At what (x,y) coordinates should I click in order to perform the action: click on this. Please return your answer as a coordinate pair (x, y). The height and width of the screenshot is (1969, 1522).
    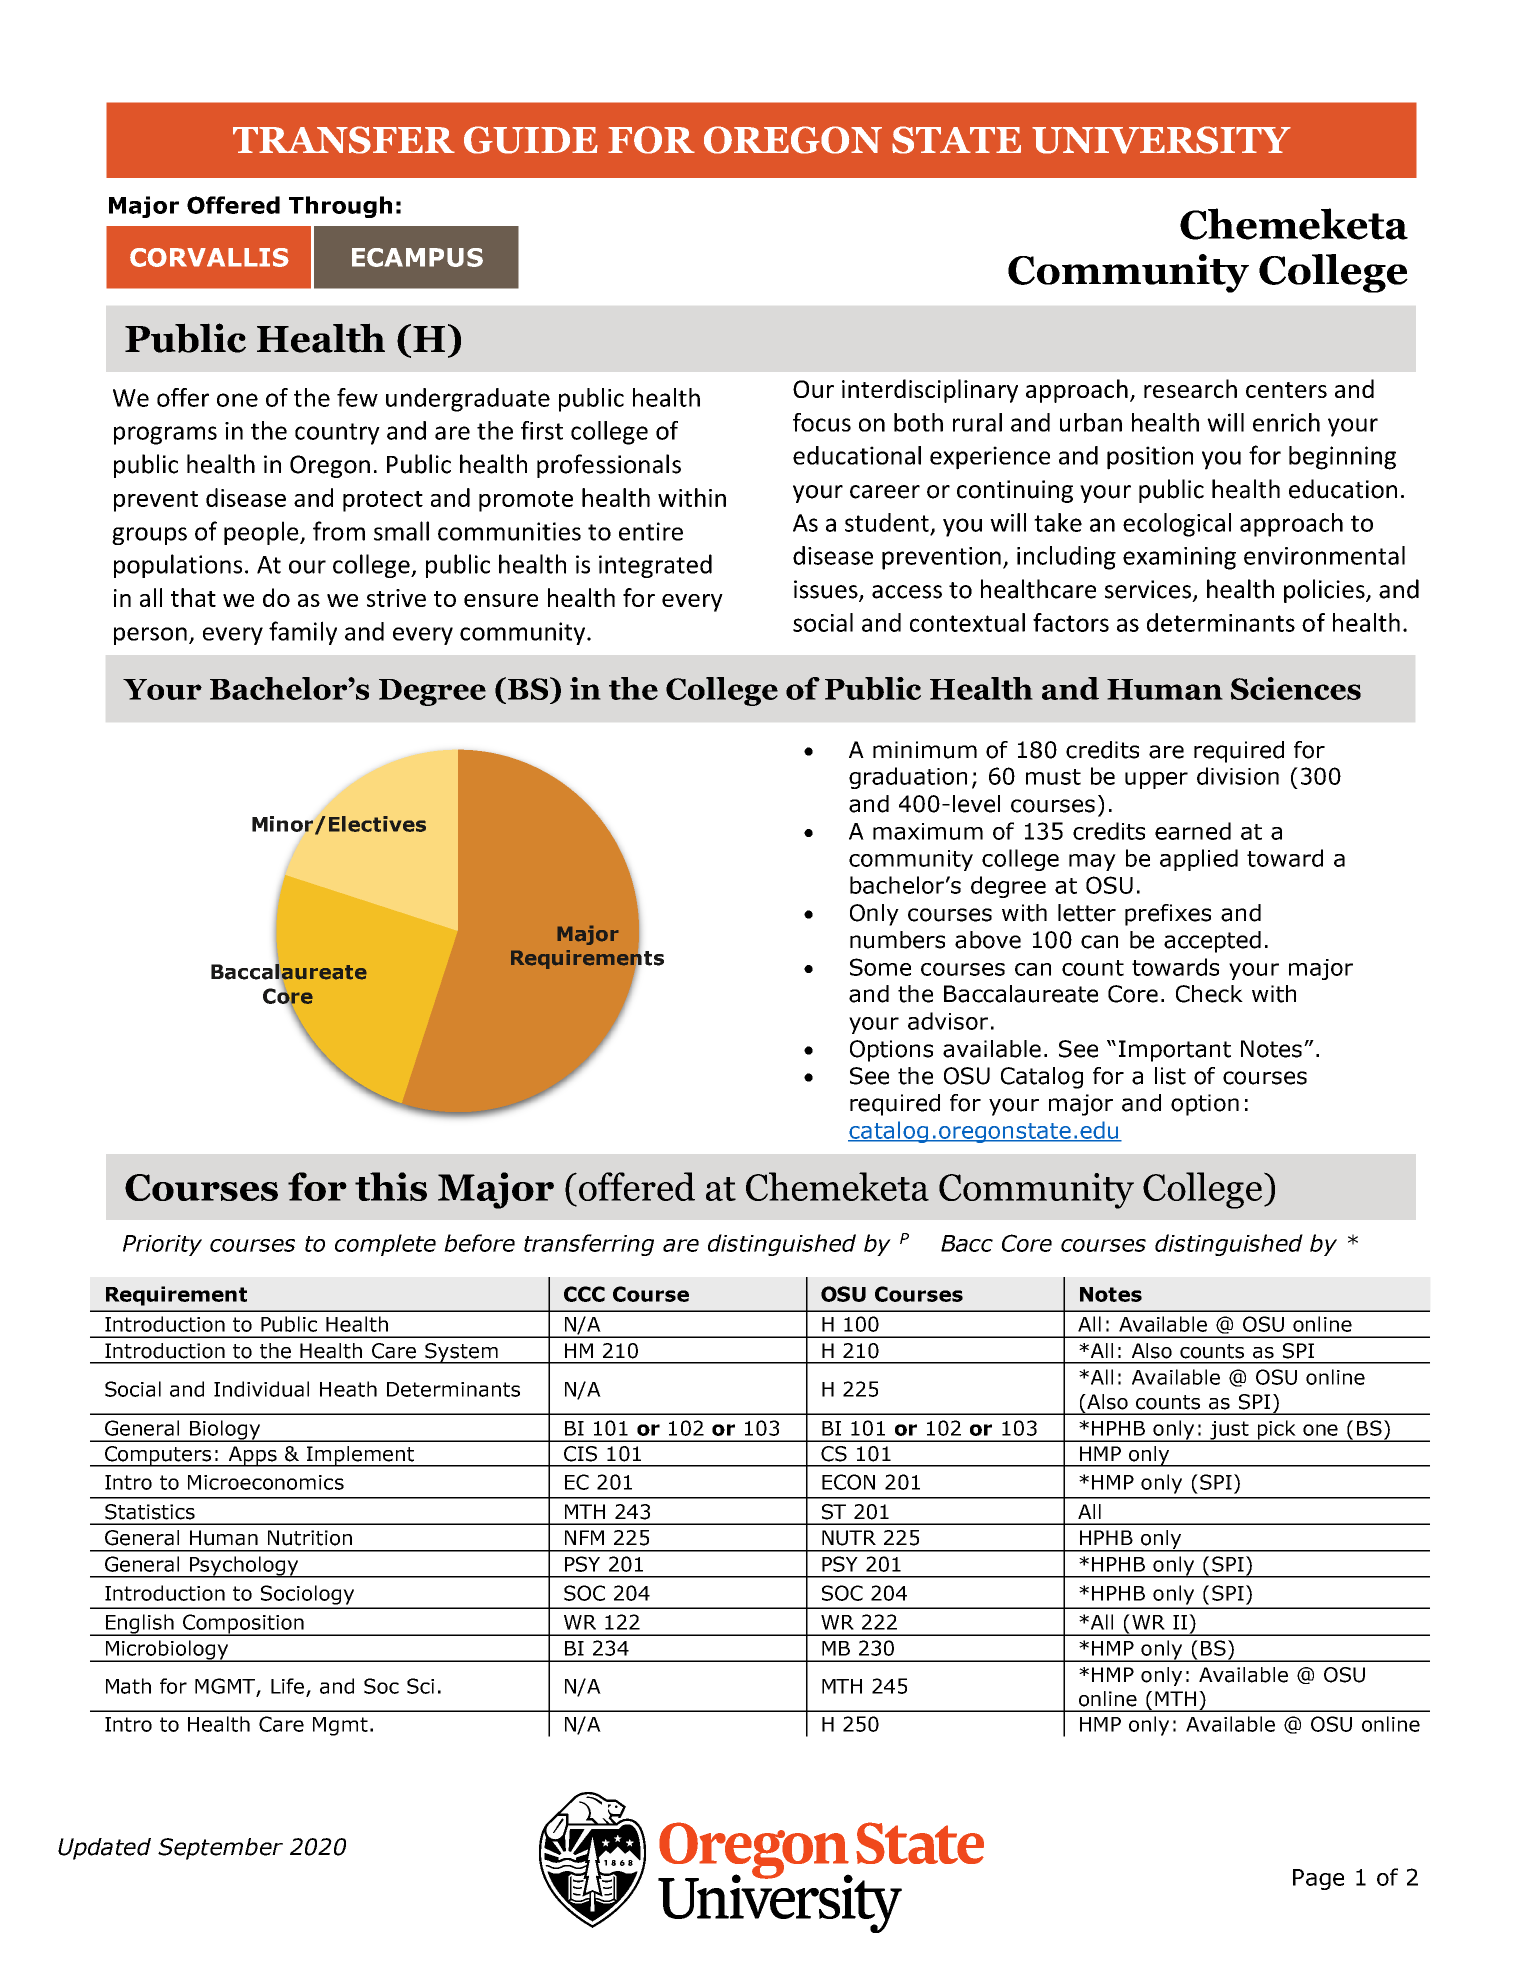
    Looking at the image, I should click on (391, 1186).
